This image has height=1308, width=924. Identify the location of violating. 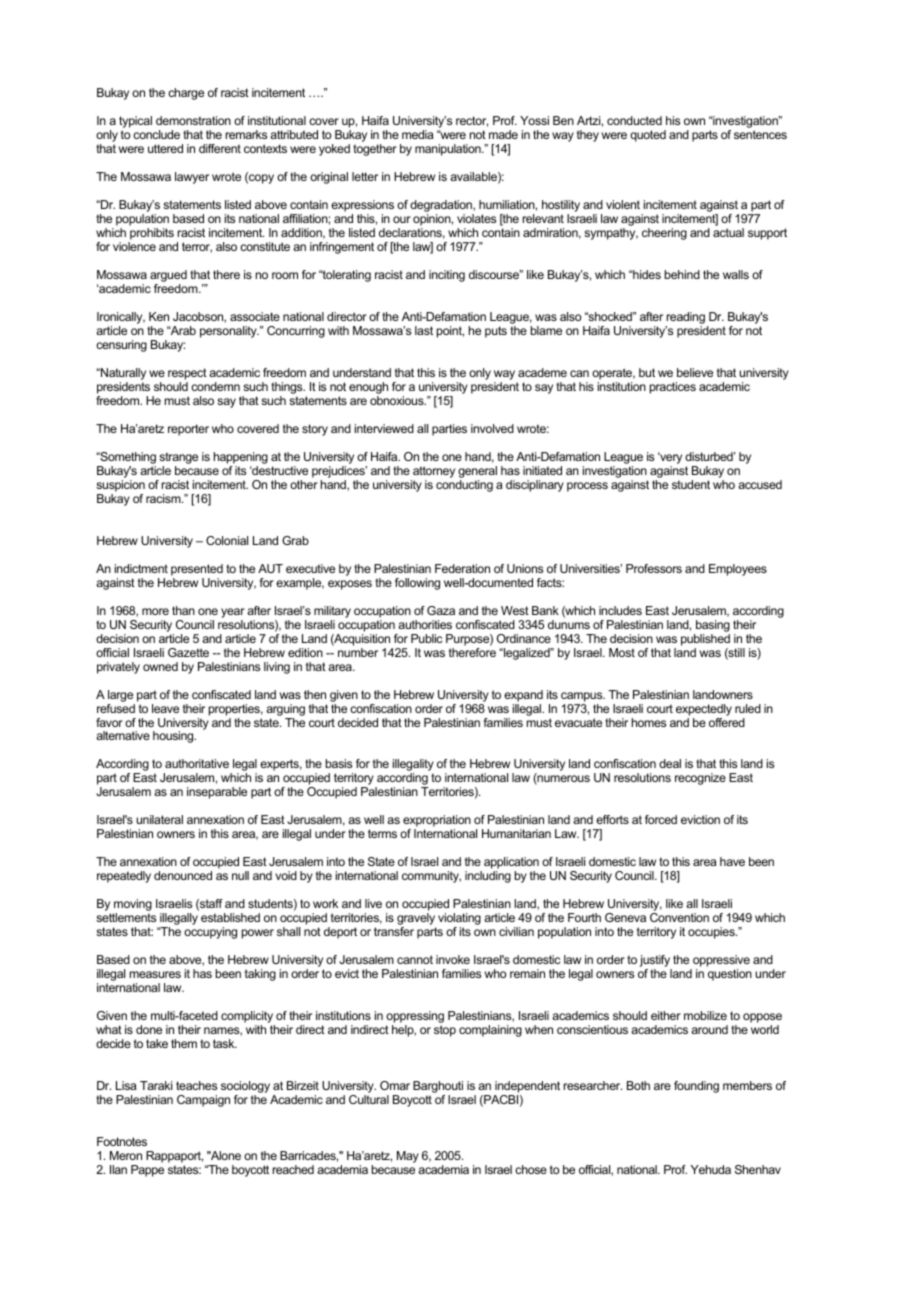
(459, 920).
